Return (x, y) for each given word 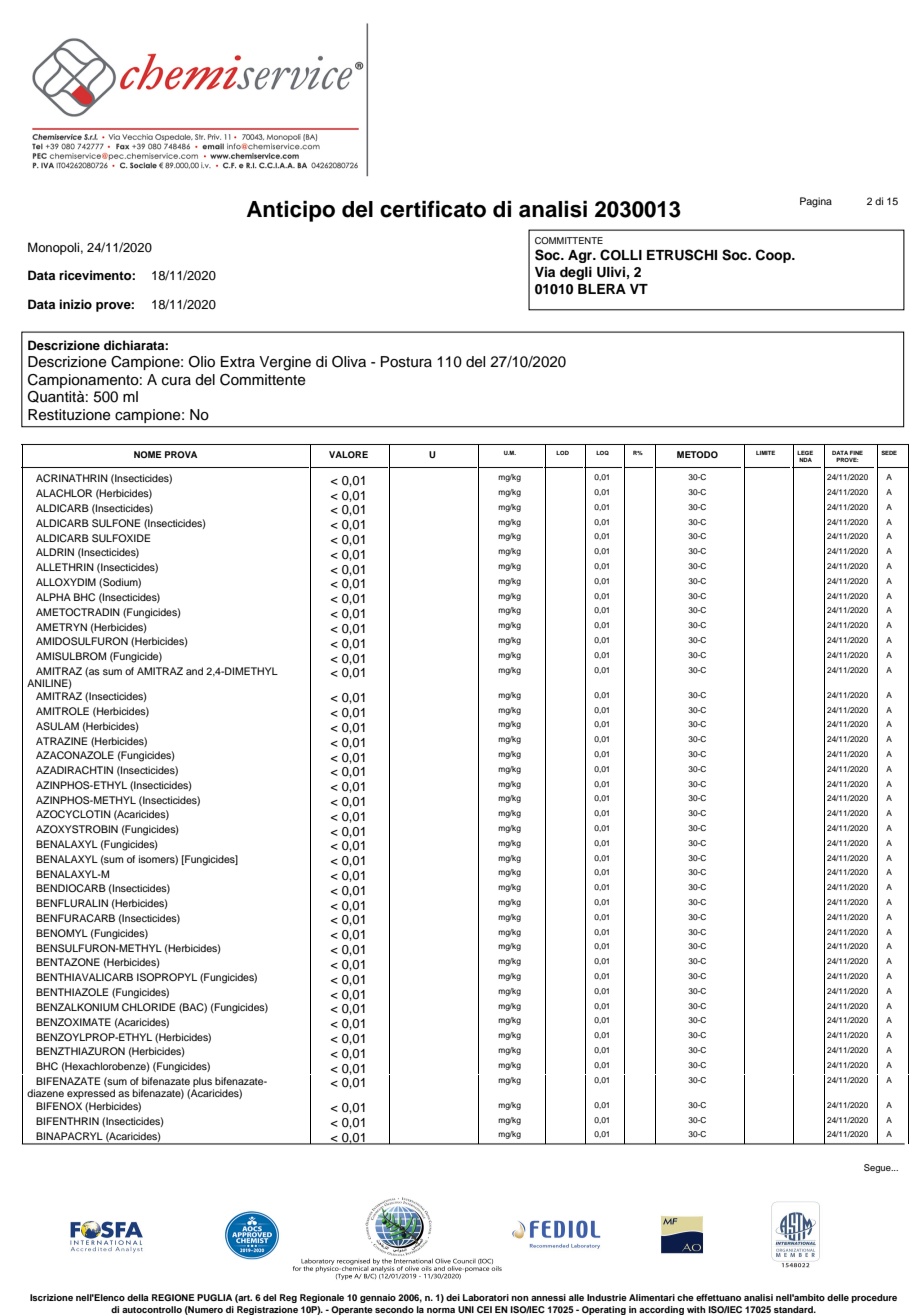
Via (545, 272)
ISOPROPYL (167, 977)
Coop (774, 256)
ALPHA (53, 597)
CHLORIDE (149, 1007)
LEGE (805, 452)
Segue (878, 1168)
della (138, 1297)
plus (203, 1083)
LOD (562, 453)
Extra (238, 361)
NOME (148, 454)
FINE (856, 452)
